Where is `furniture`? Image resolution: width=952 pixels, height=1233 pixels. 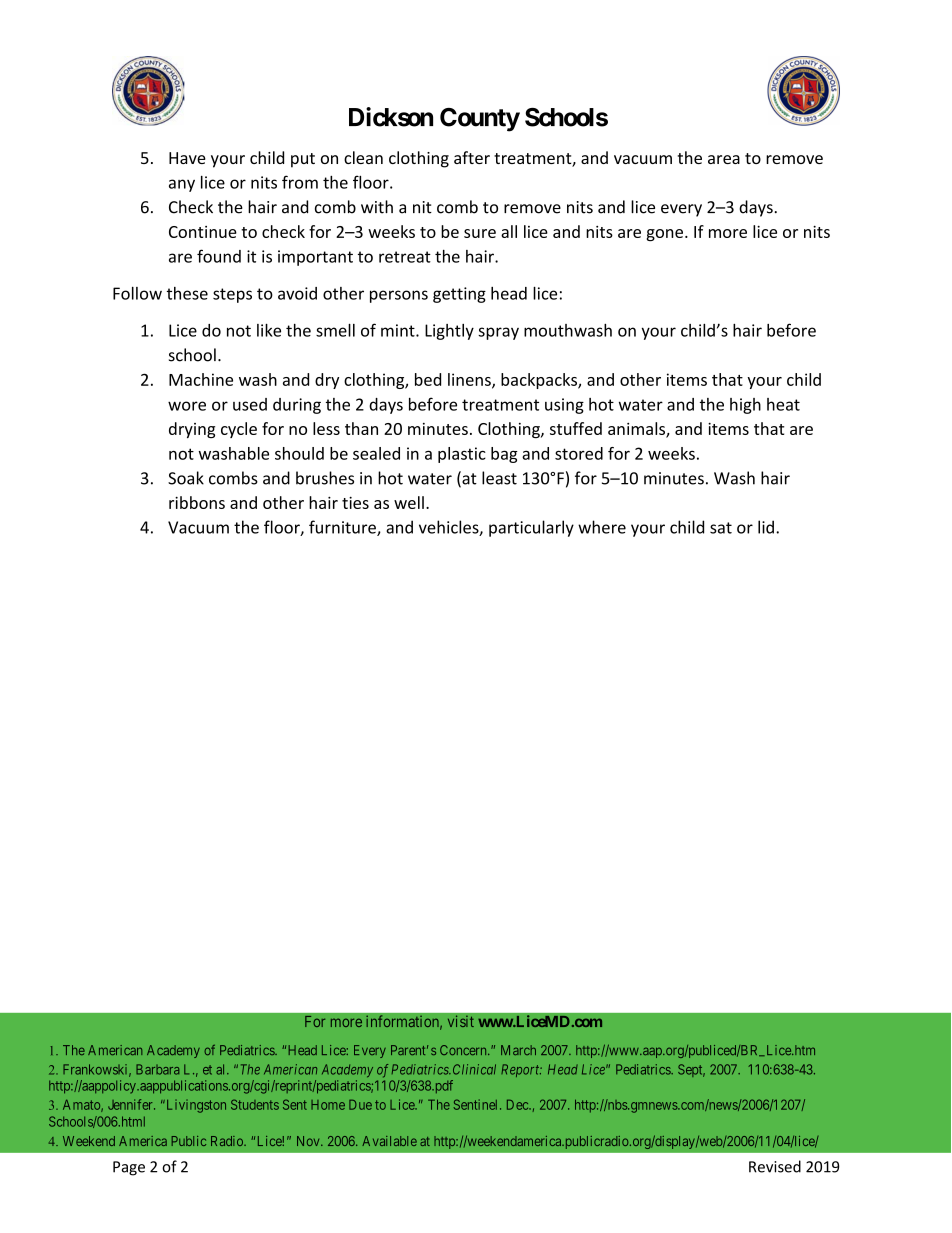
furniture is located at coordinates (343, 528).
